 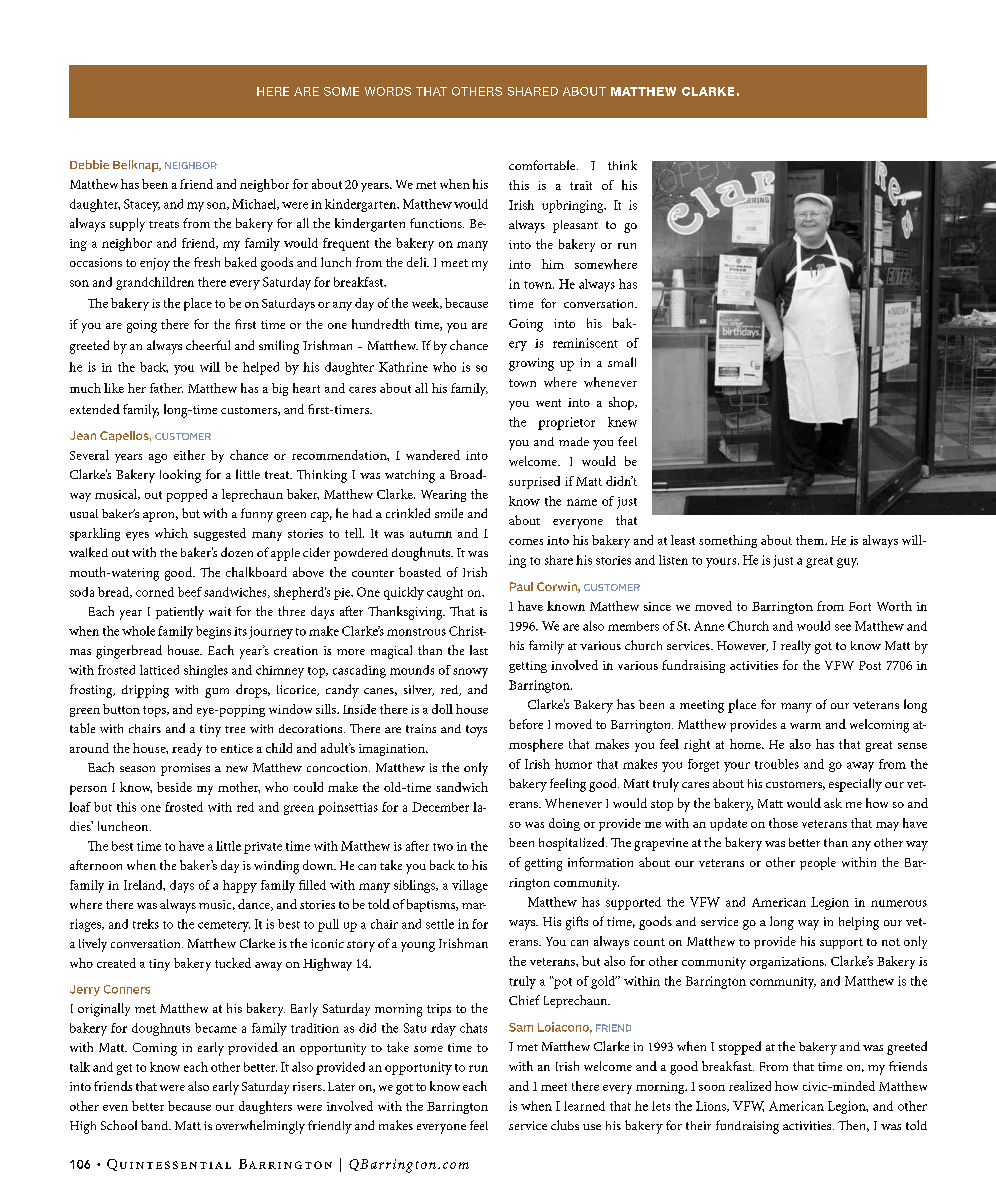 I want to click on before, so click(x=526, y=724).
